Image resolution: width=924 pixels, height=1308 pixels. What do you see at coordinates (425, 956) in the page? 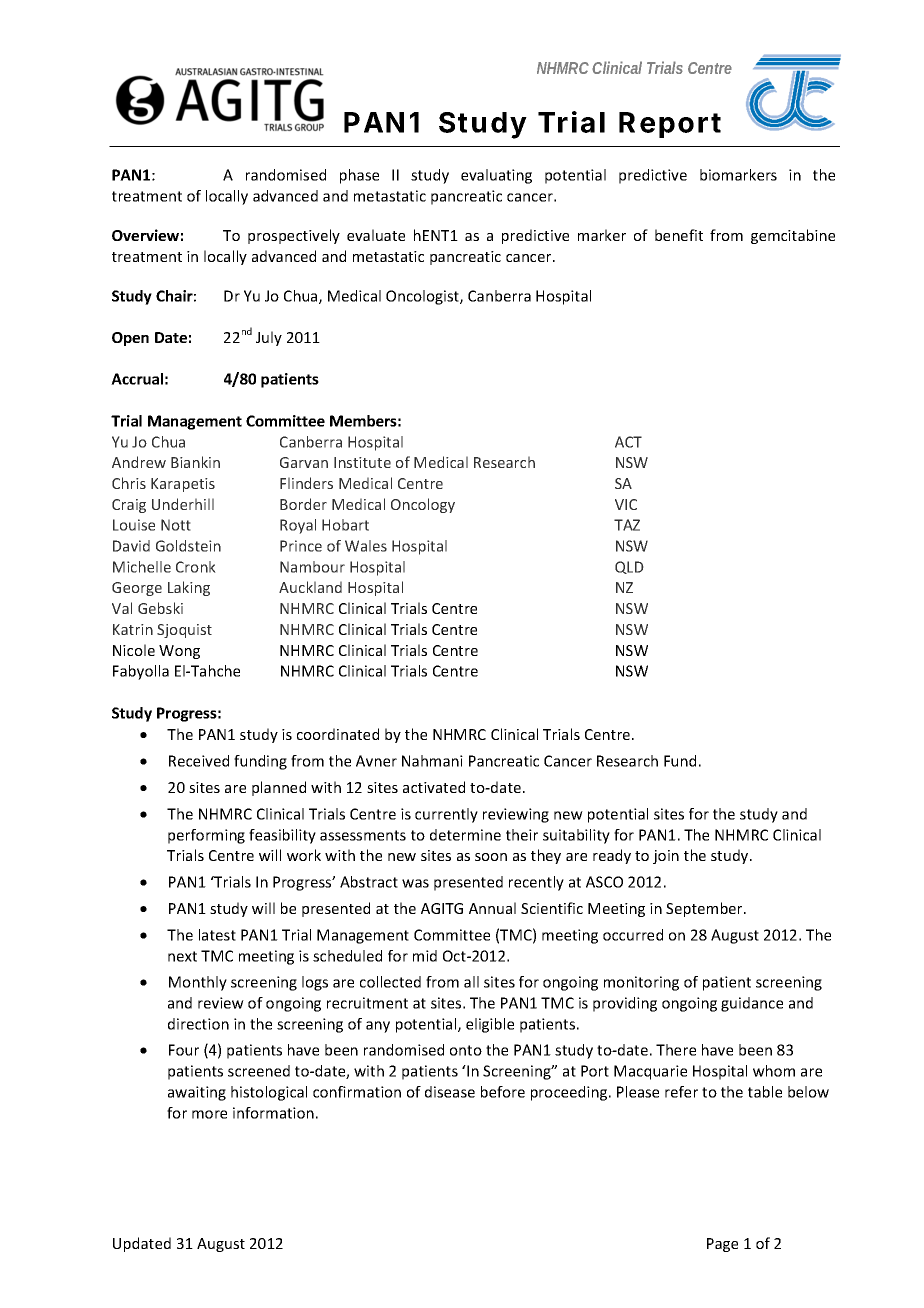
I see `mid` at bounding box center [425, 956].
